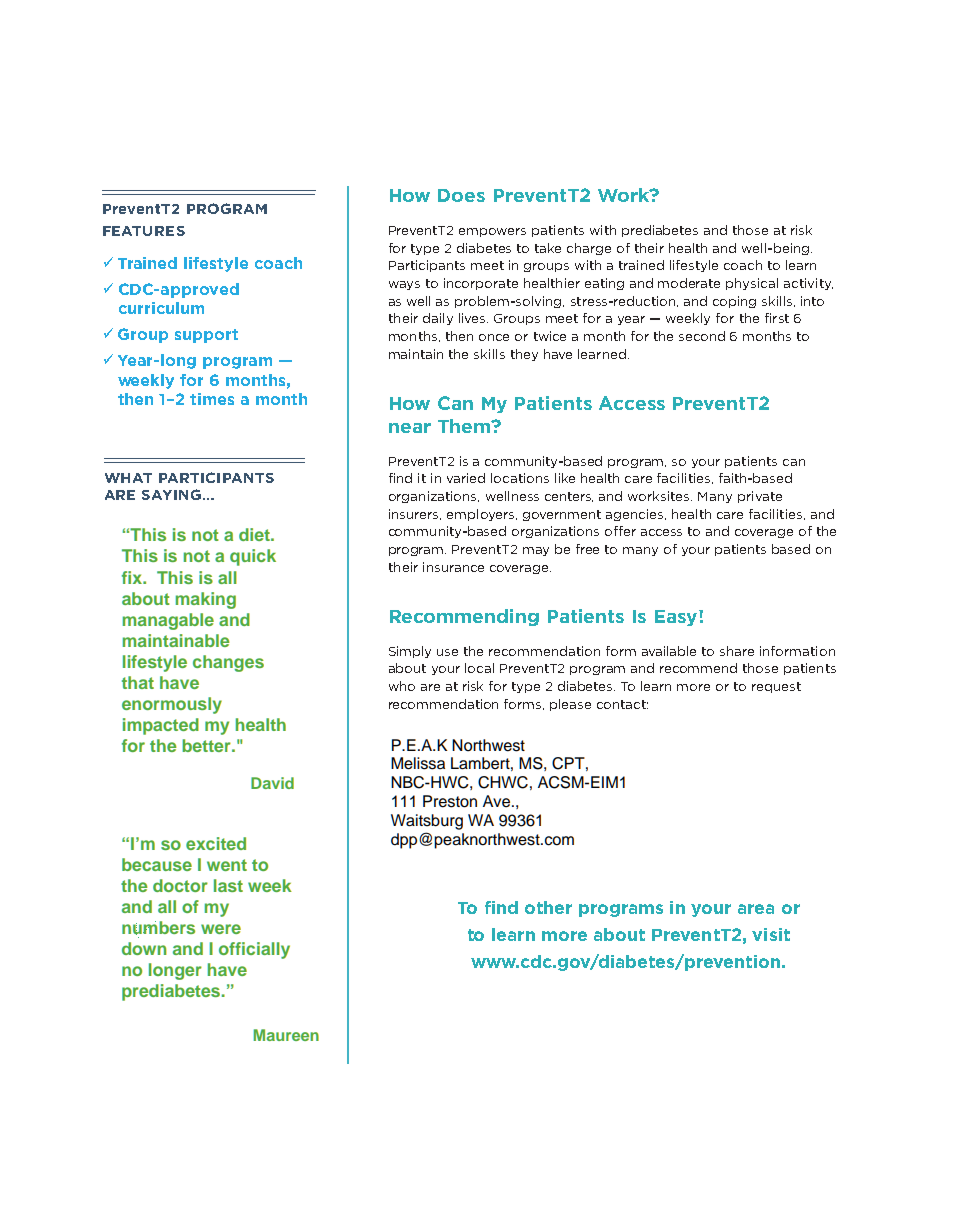  What do you see at coordinates (677, 618) in the screenshot?
I see `Easy` at bounding box center [677, 618].
